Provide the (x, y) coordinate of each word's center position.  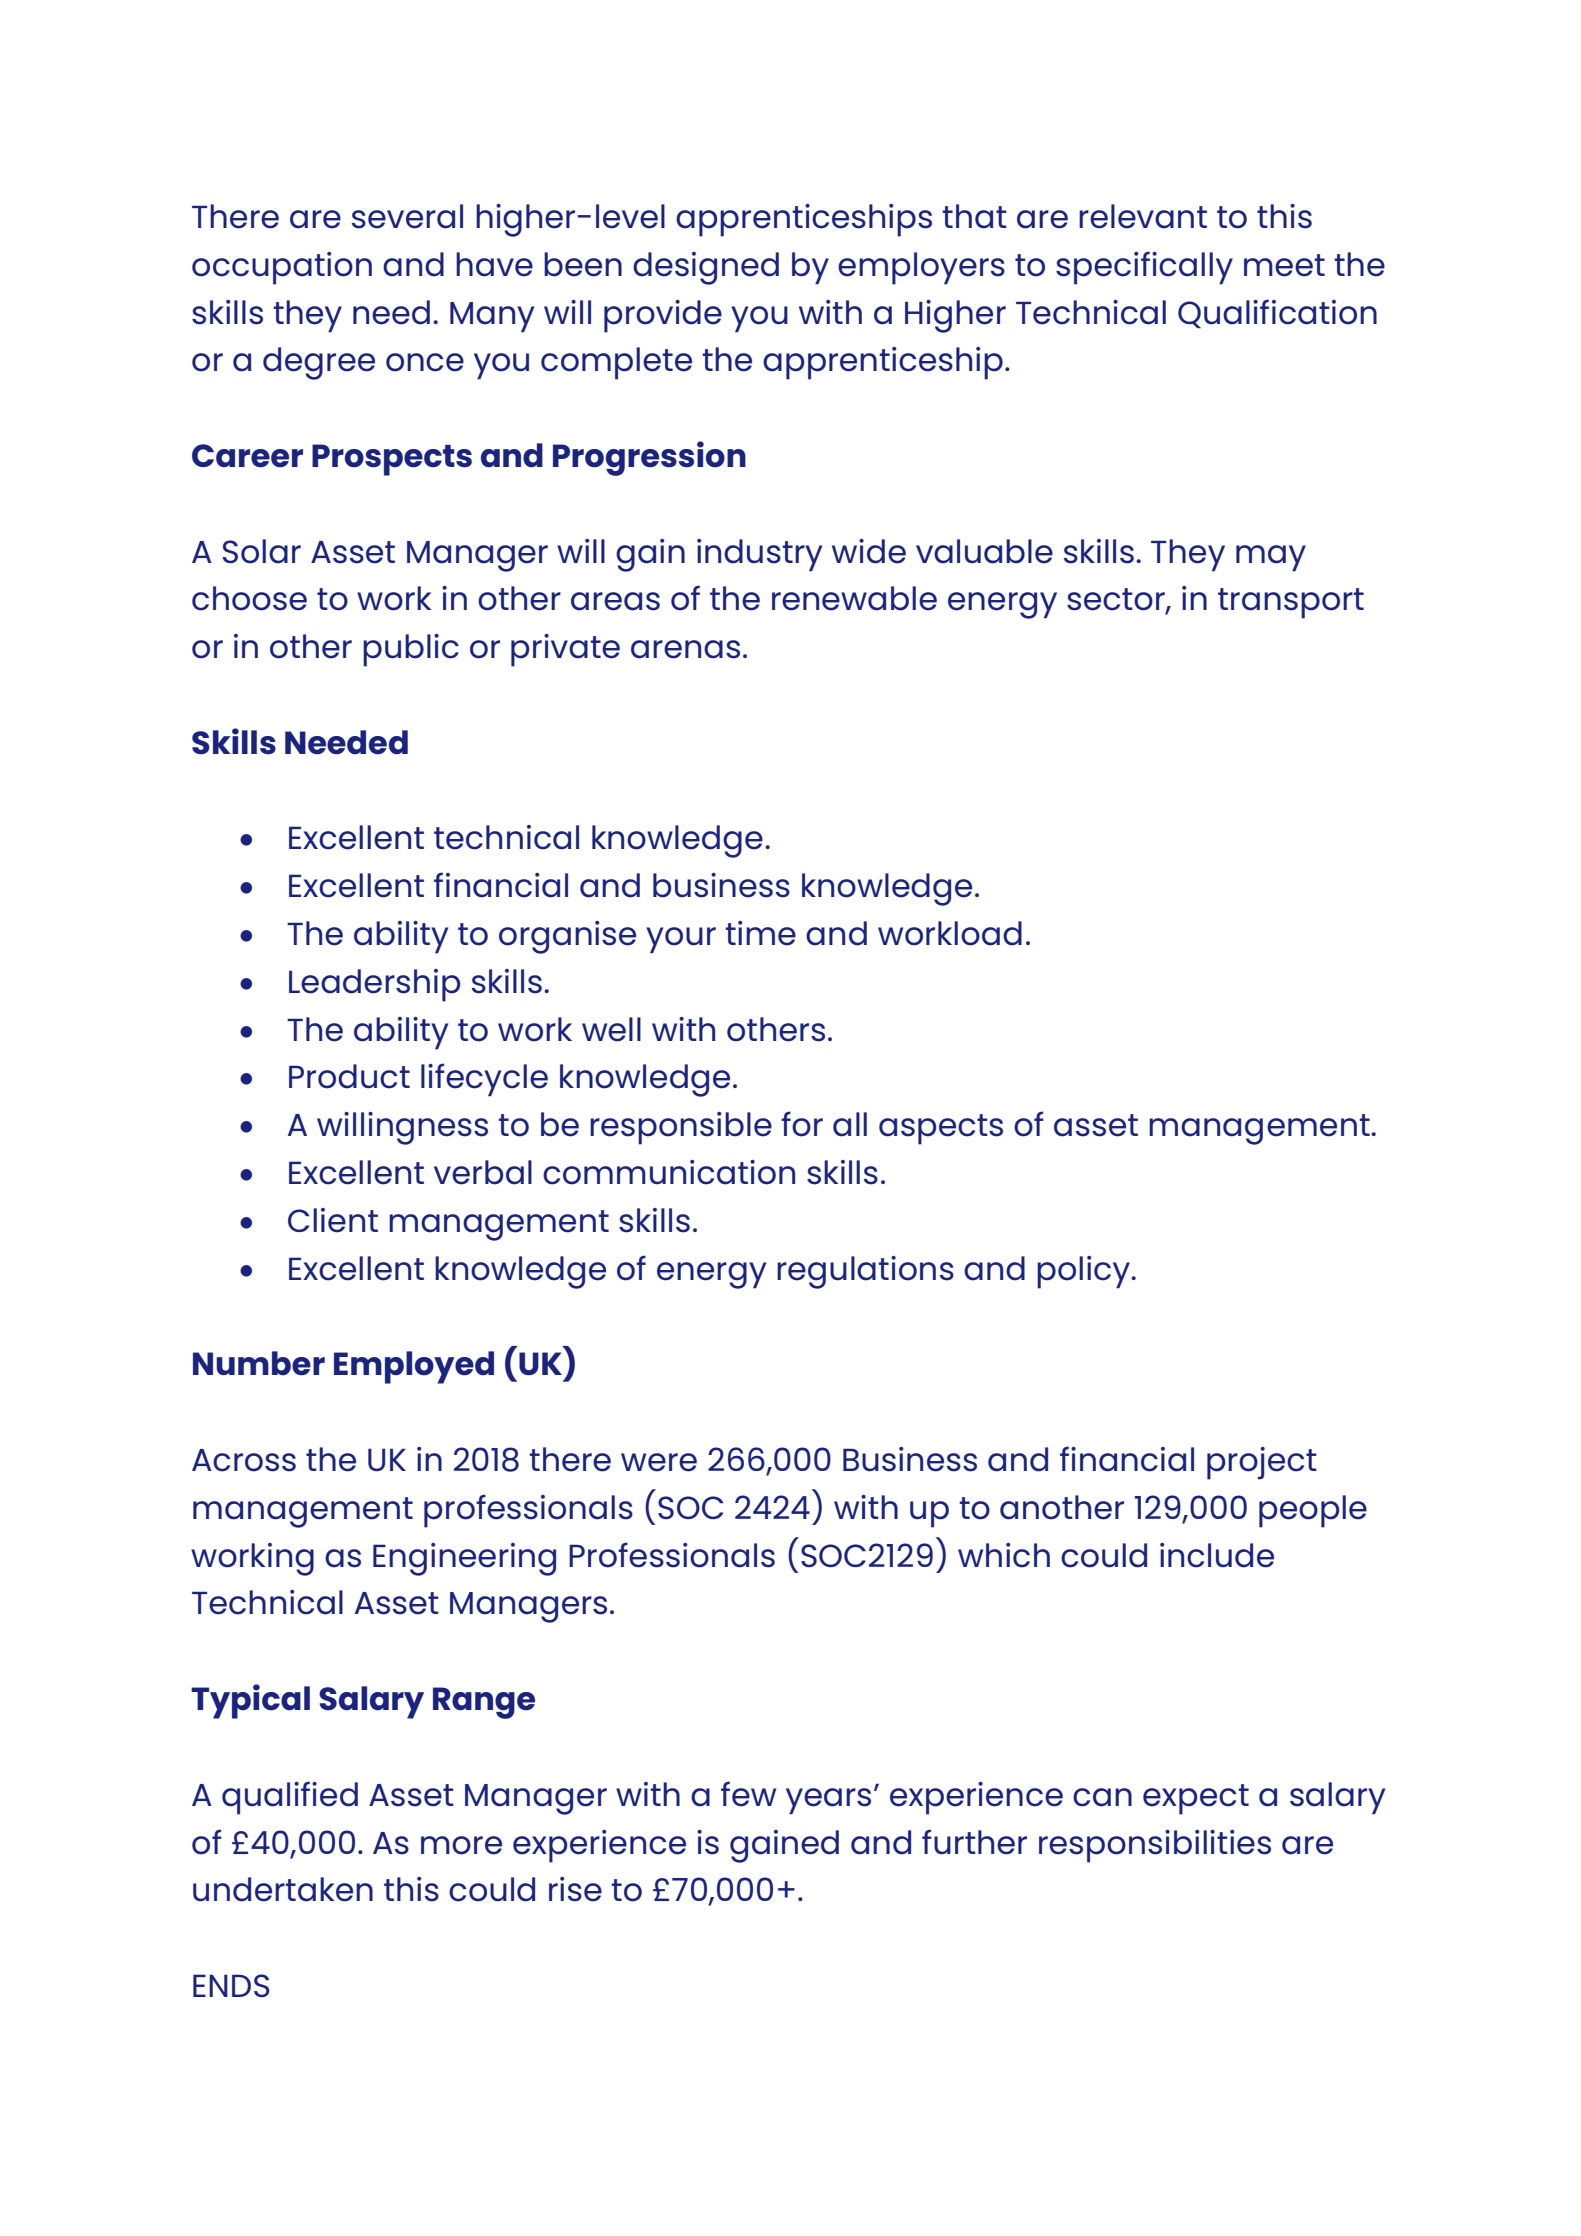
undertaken (283, 1889)
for (802, 1124)
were (659, 1462)
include (1217, 1555)
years (828, 1801)
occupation (282, 268)
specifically (1144, 268)
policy (1085, 1272)
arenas (685, 649)
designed (706, 268)
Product (349, 1076)
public (411, 650)
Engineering (464, 1559)
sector (1117, 600)
